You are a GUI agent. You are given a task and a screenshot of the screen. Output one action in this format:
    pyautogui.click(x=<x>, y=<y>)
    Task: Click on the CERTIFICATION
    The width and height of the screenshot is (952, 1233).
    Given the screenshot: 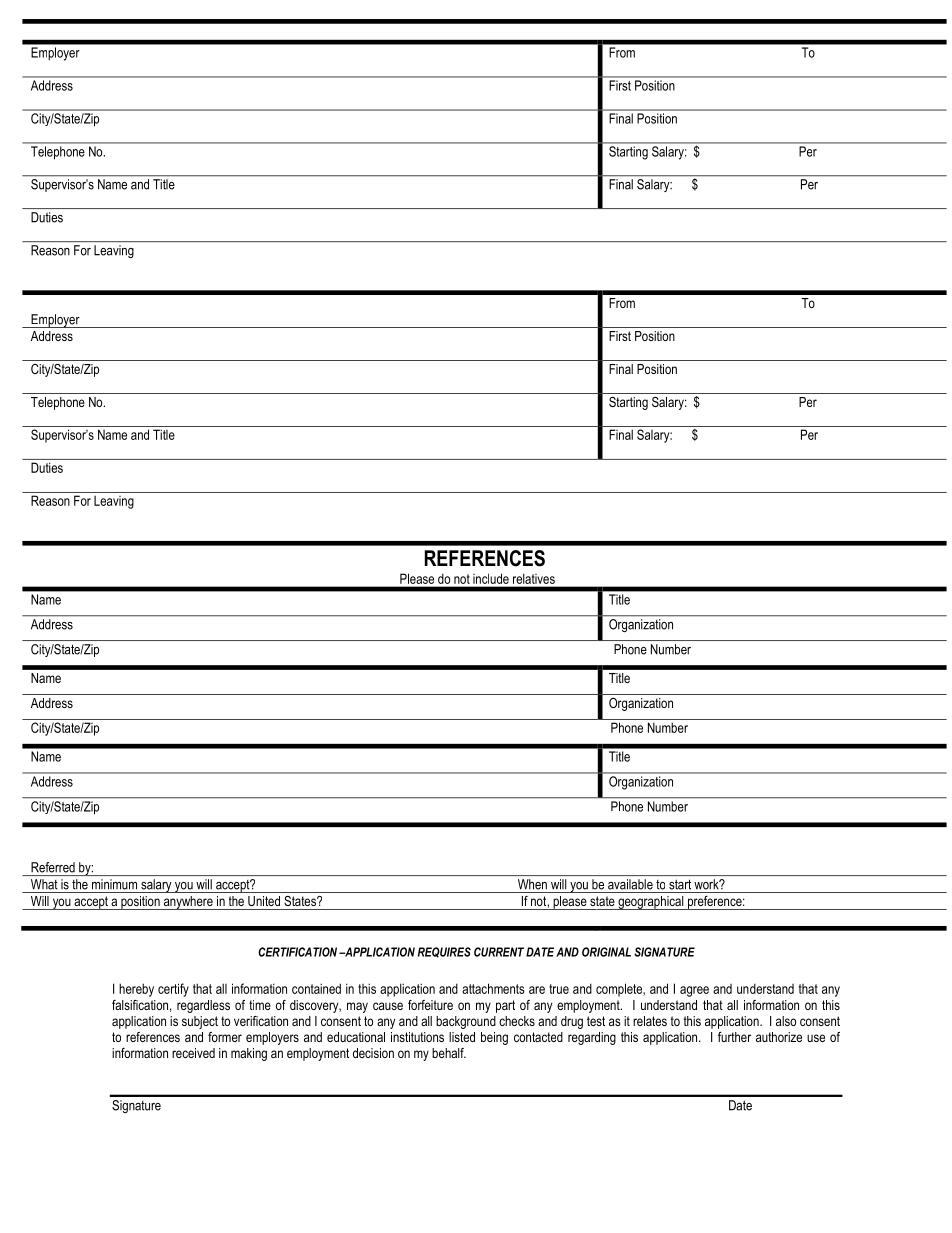 What is the action you would take?
    pyautogui.click(x=297, y=952)
